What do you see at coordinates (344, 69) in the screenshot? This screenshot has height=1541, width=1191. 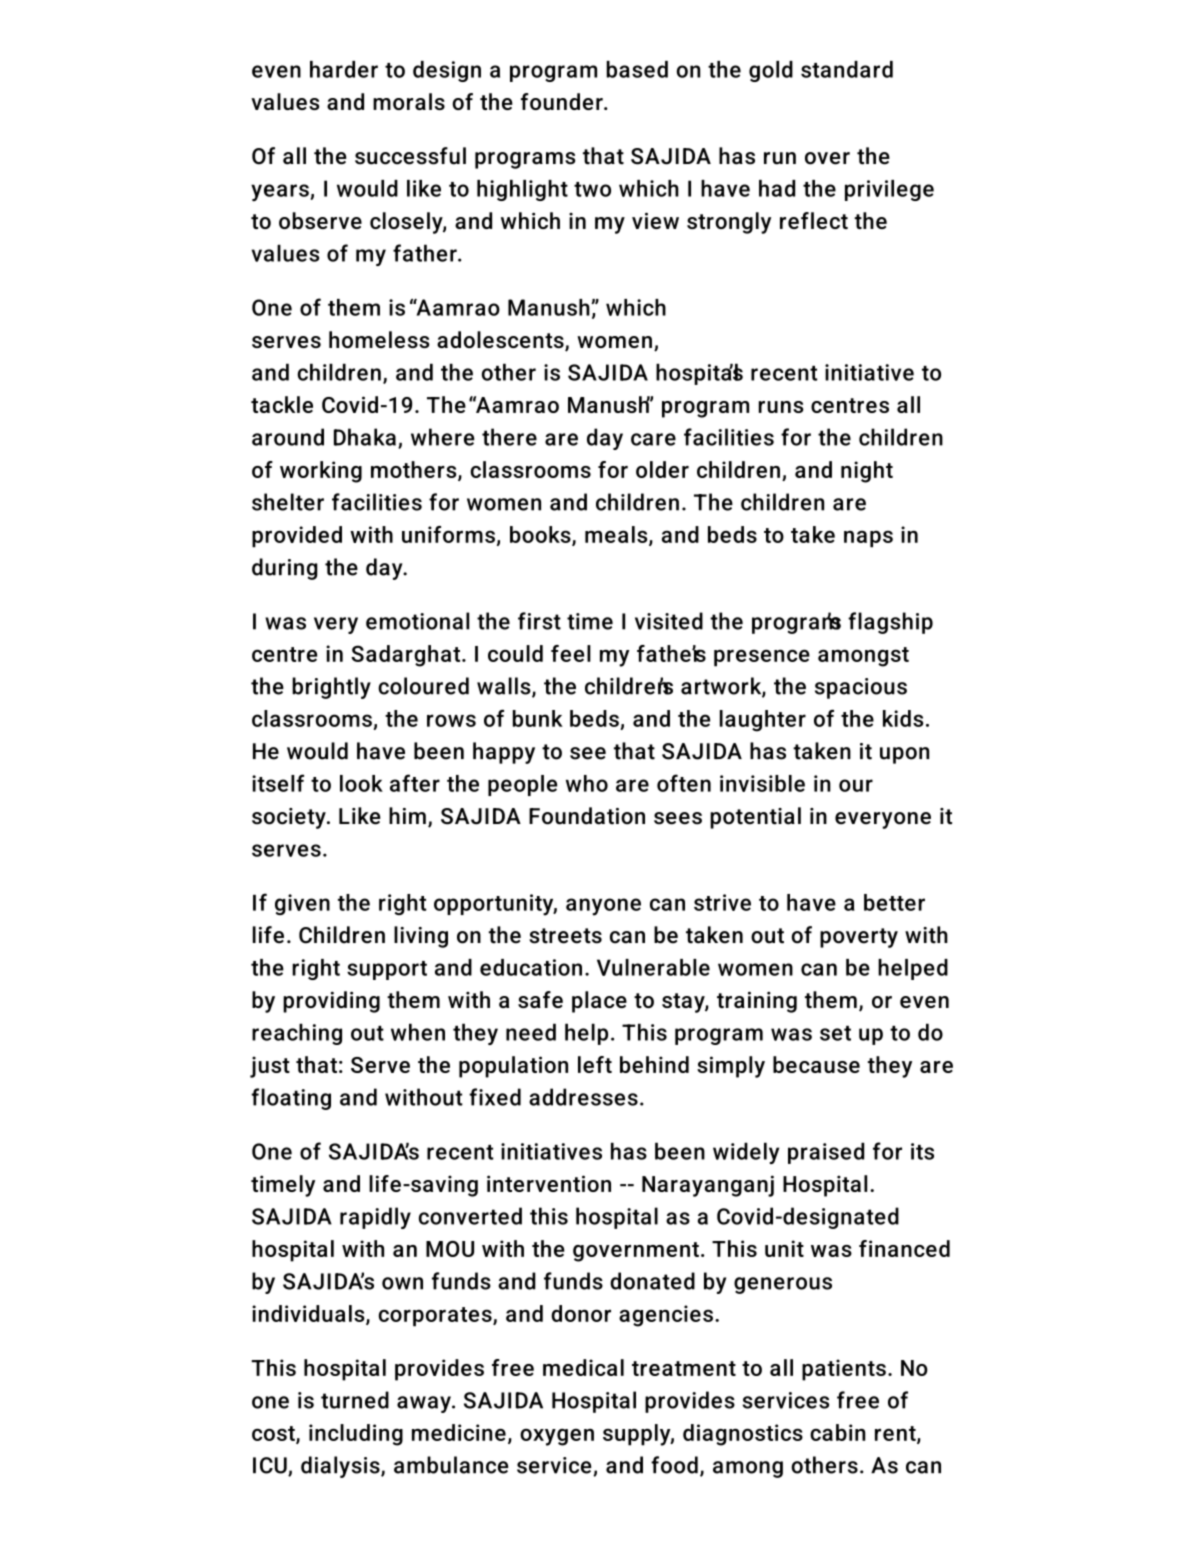 I see `harder` at bounding box center [344, 69].
